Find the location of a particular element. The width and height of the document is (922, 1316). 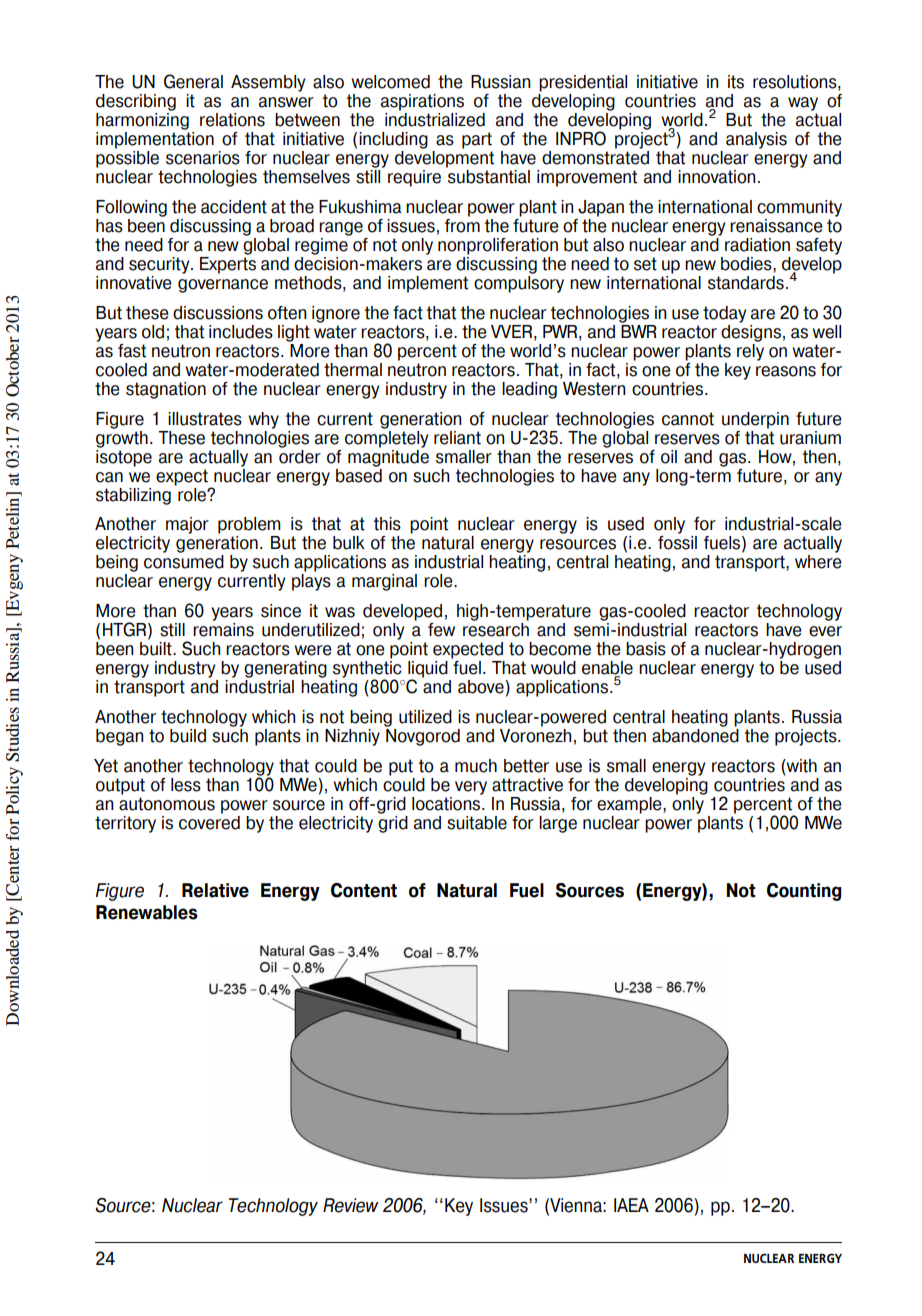

relations is located at coordinates (232, 120).
